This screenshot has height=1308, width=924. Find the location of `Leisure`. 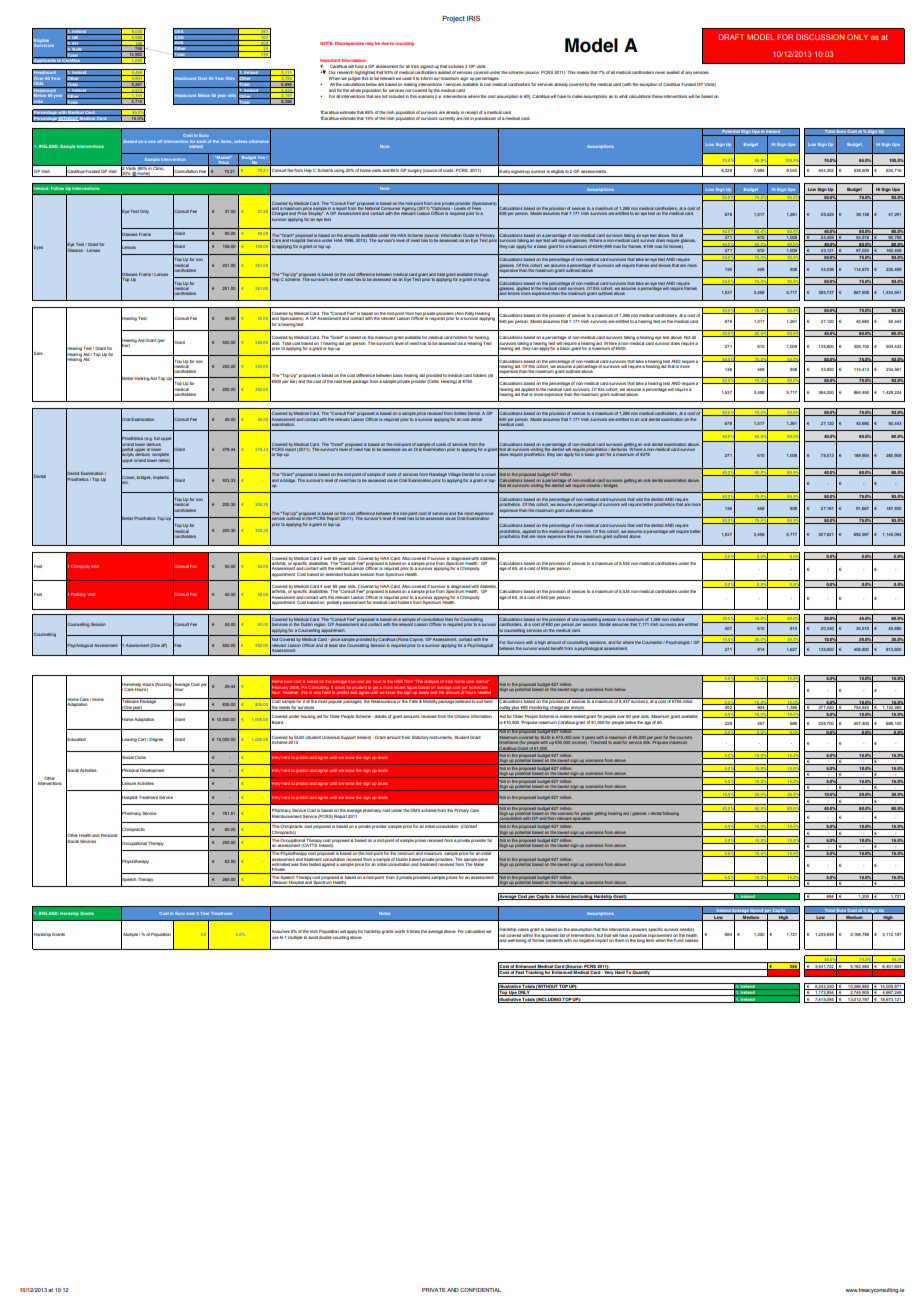

Leisure is located at coordinates (128, 784).
